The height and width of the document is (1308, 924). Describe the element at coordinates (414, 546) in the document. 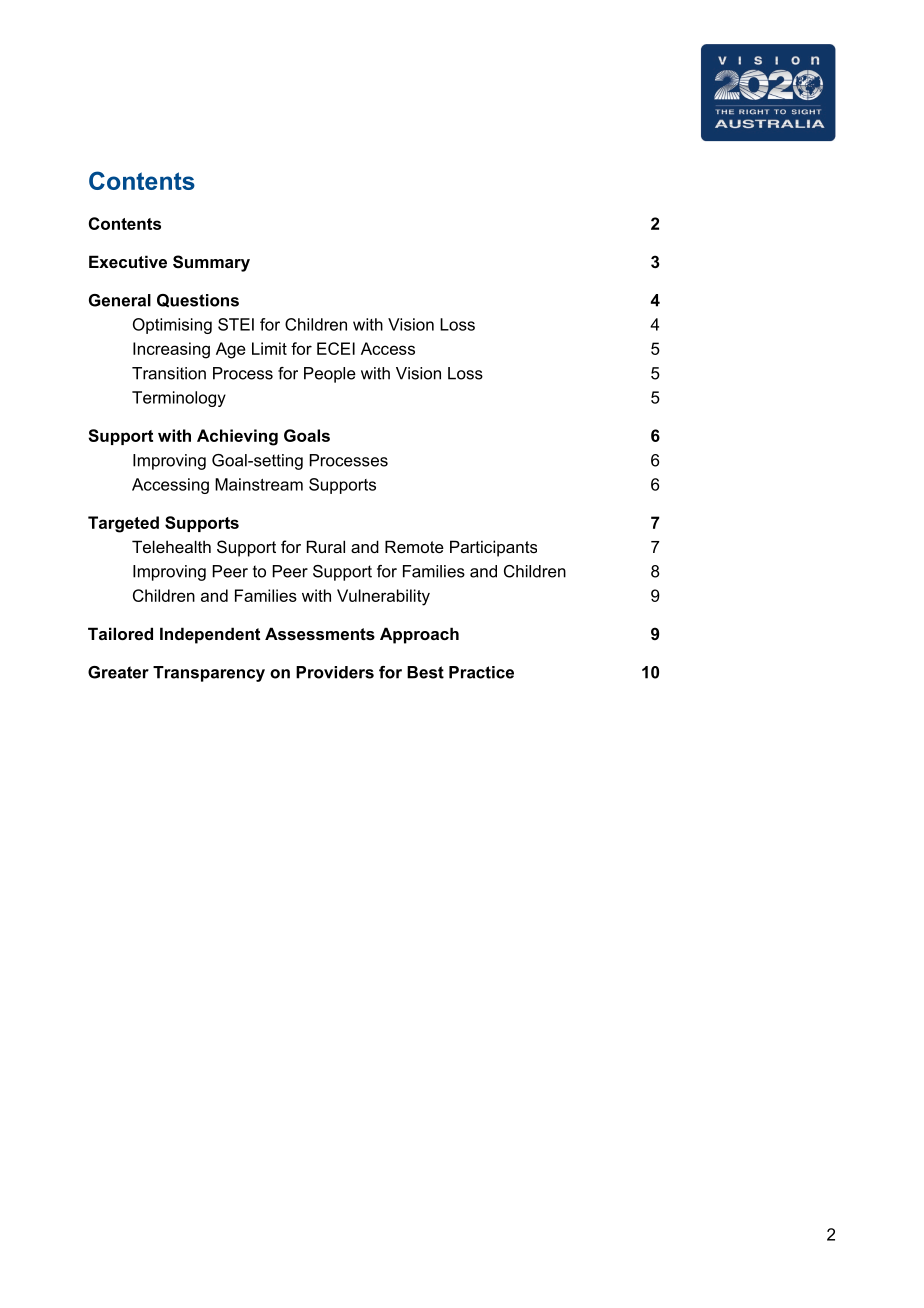

I see `Remote` at that location.
